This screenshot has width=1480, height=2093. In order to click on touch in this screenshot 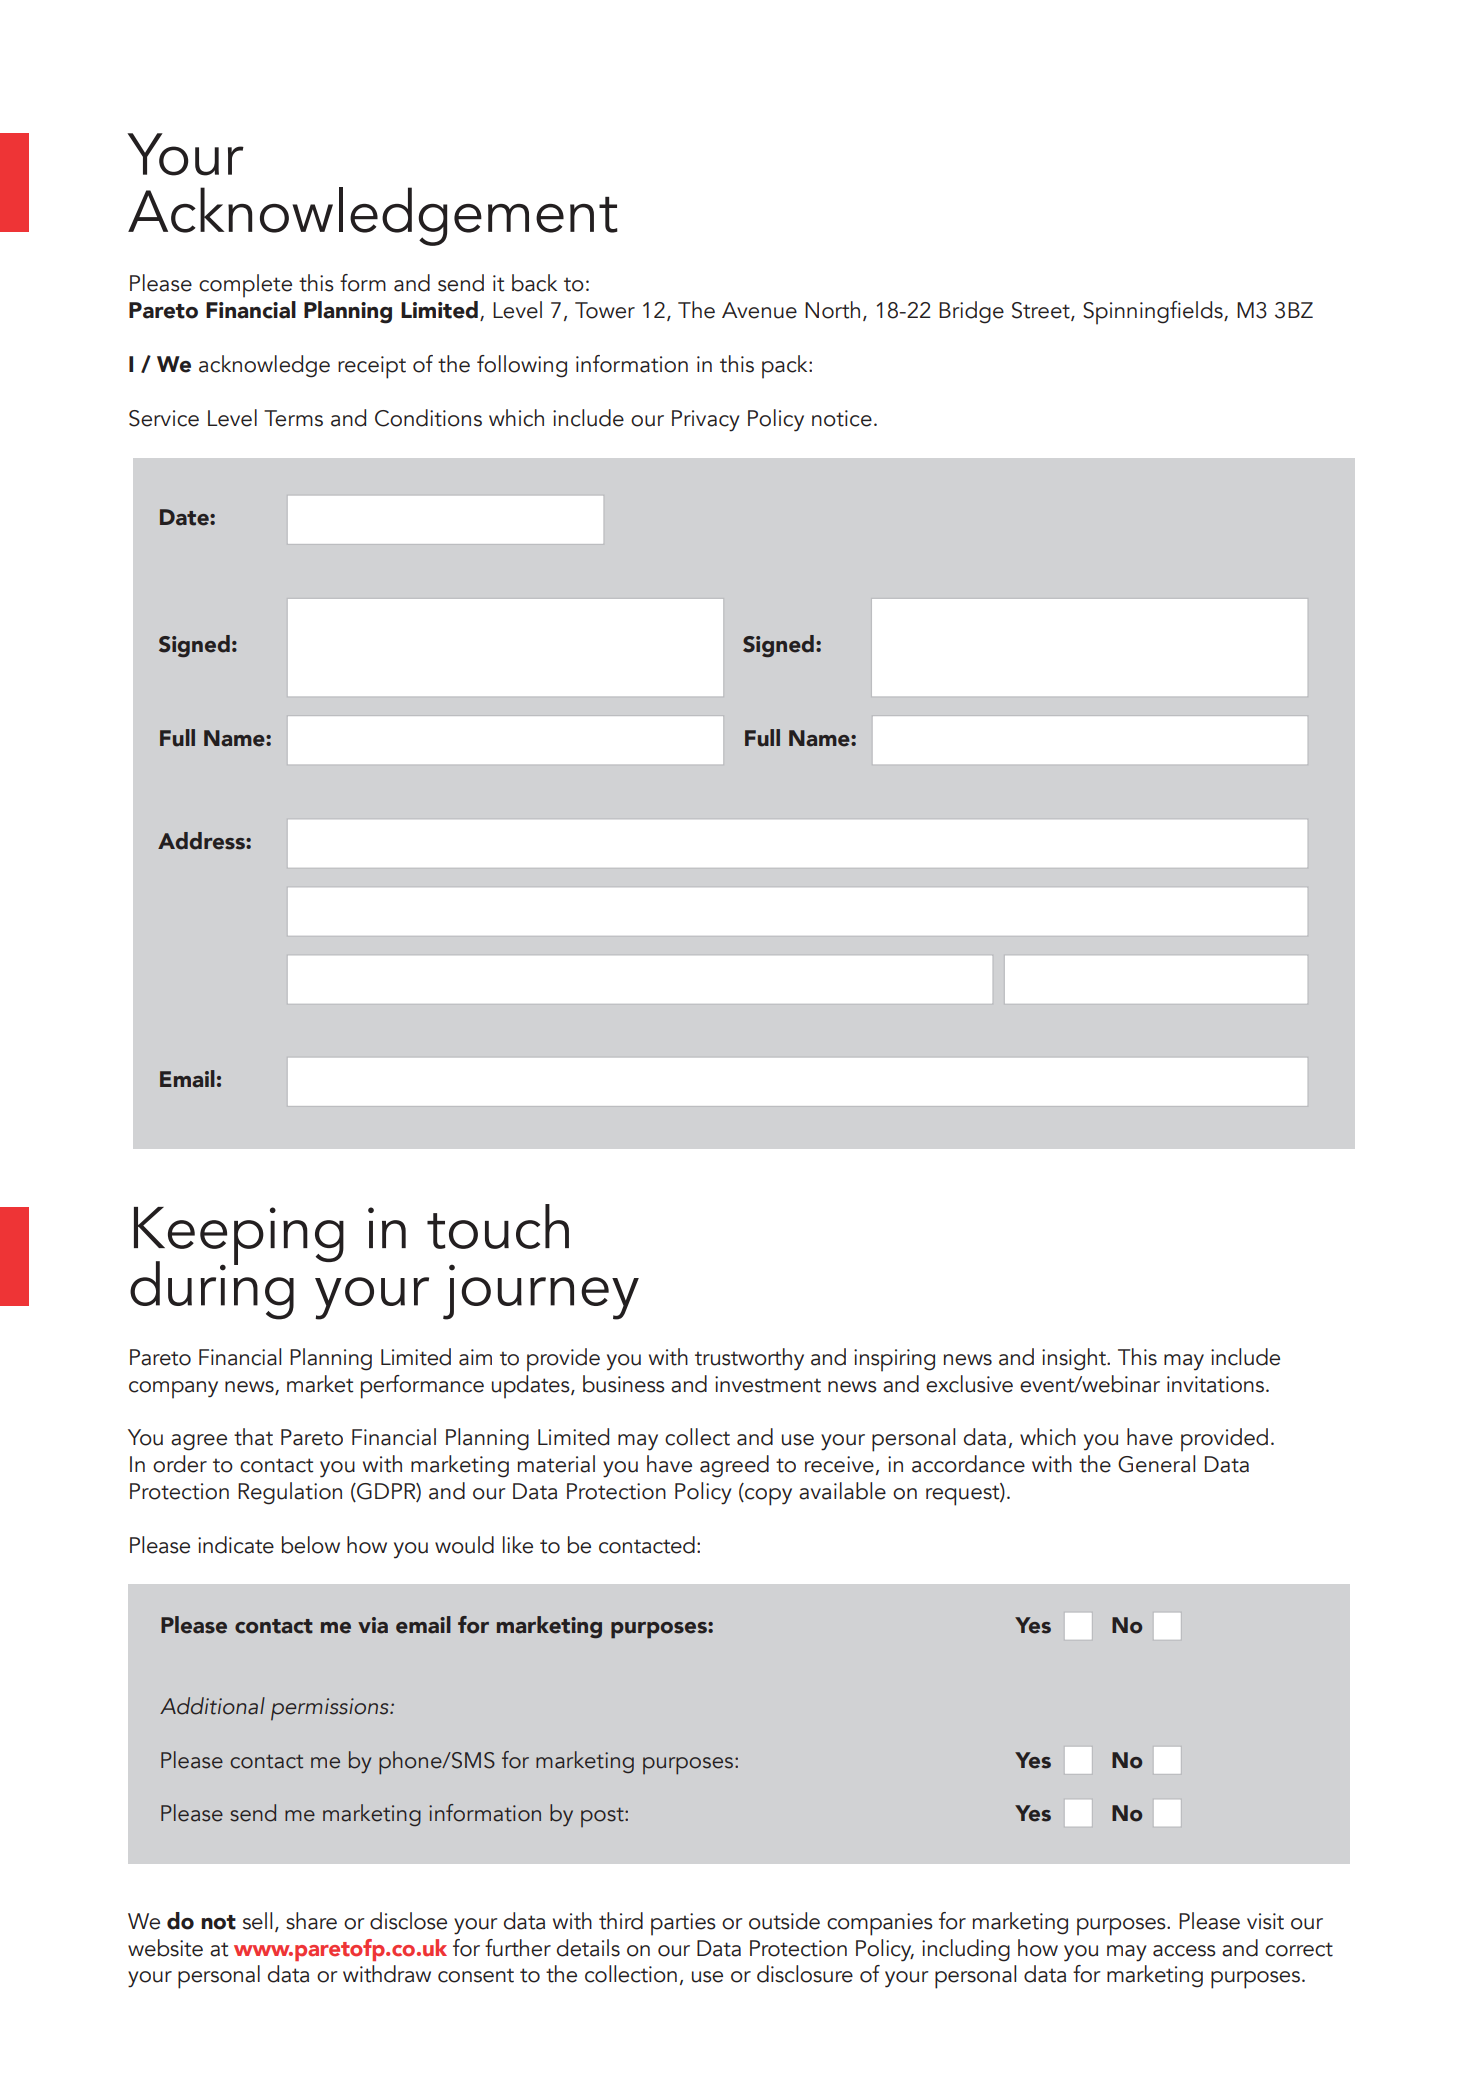, I will do `click(498, 1226)`.
